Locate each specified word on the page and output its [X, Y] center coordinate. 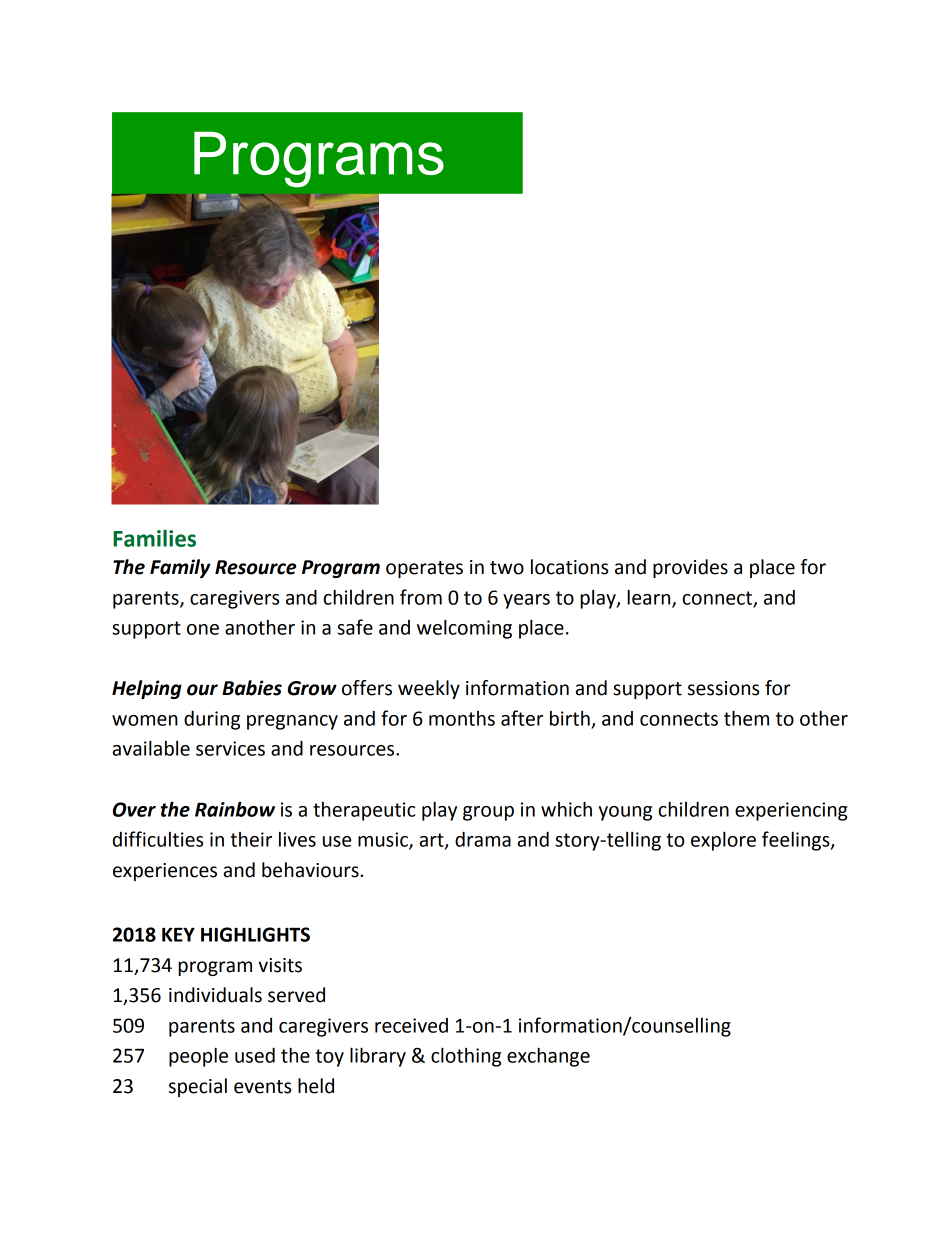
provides [690, 568]
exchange [548, 1057]
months [462, 718]
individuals [215, 995]
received [411, 1025]
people [198, 1057]
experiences [165, 872]
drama [483, 839]
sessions [723, 688]
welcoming [464, 629]
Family [180, 568]
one [203, 629]
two [507, 568]
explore [723, 841]
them [746, 718]
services [230, 748]
